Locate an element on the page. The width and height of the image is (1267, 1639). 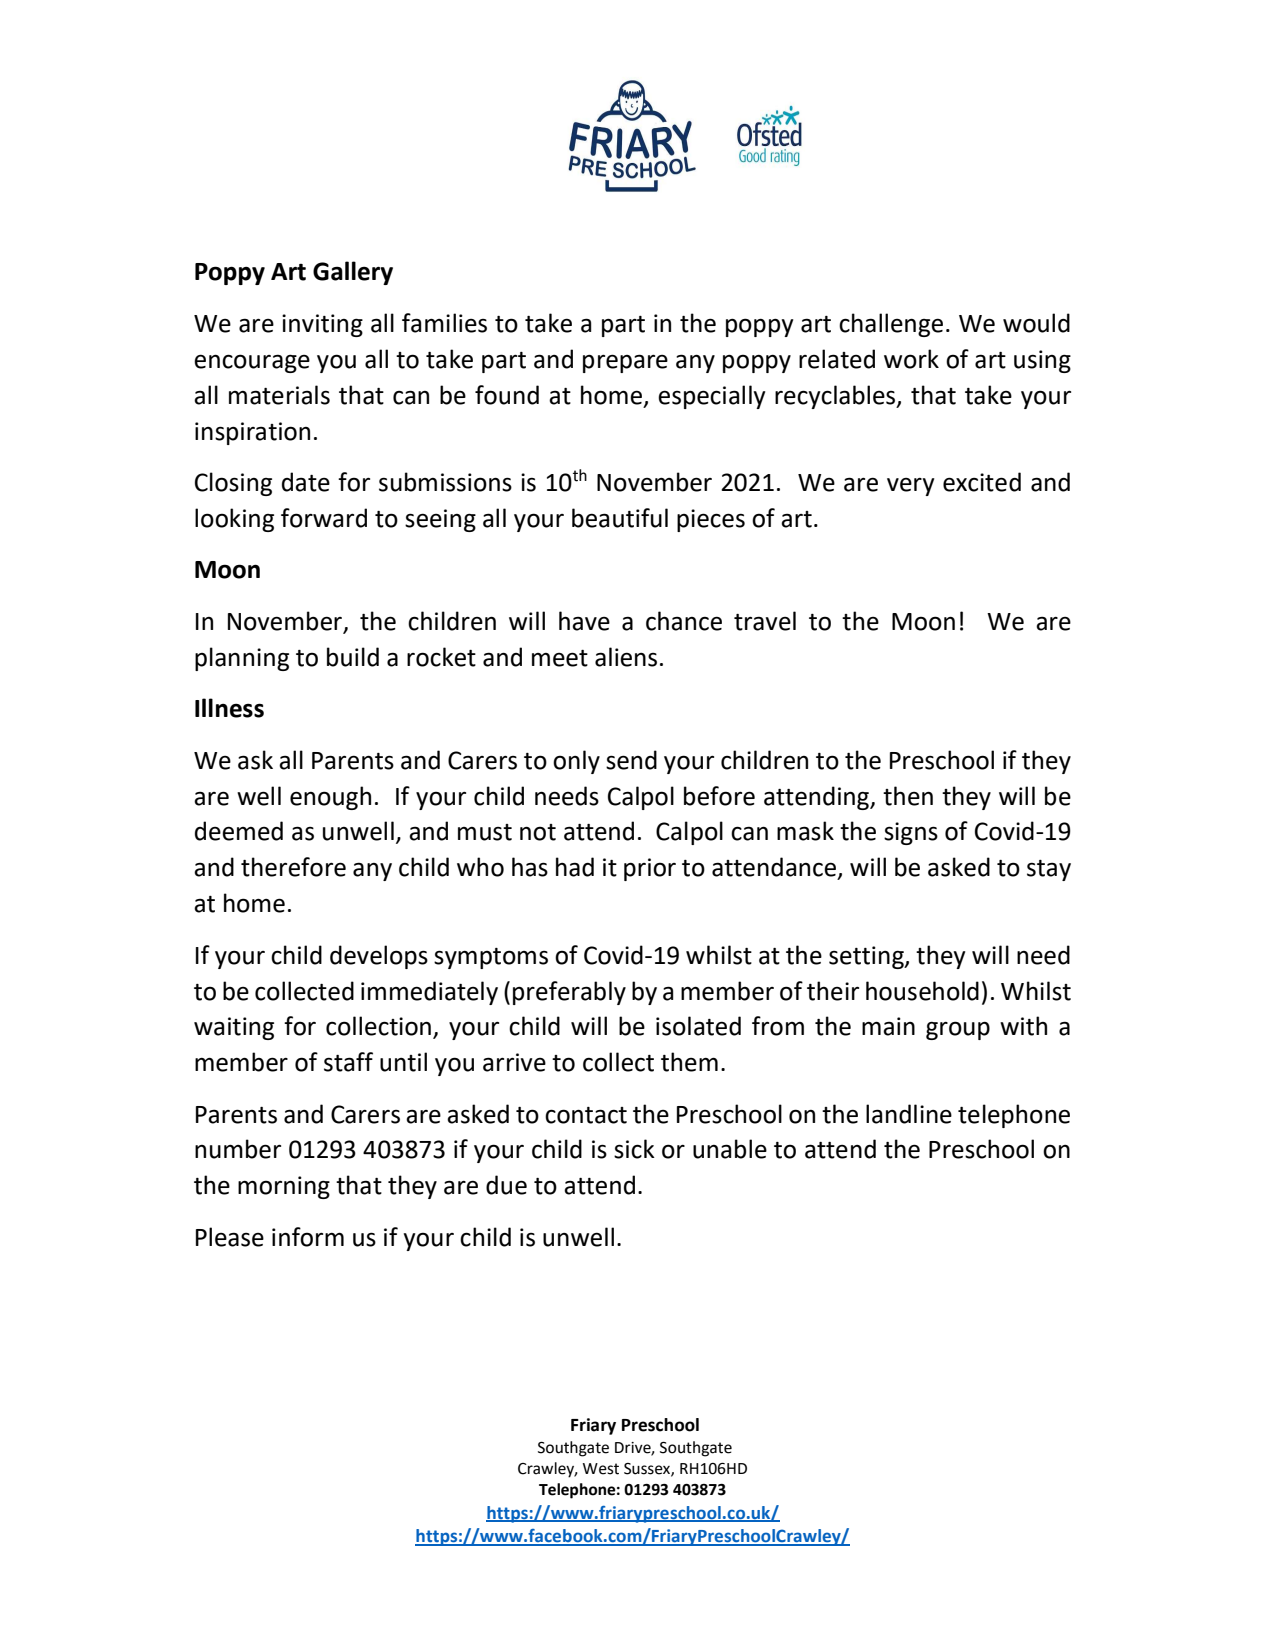
build is located at coordinates (353, 657).
